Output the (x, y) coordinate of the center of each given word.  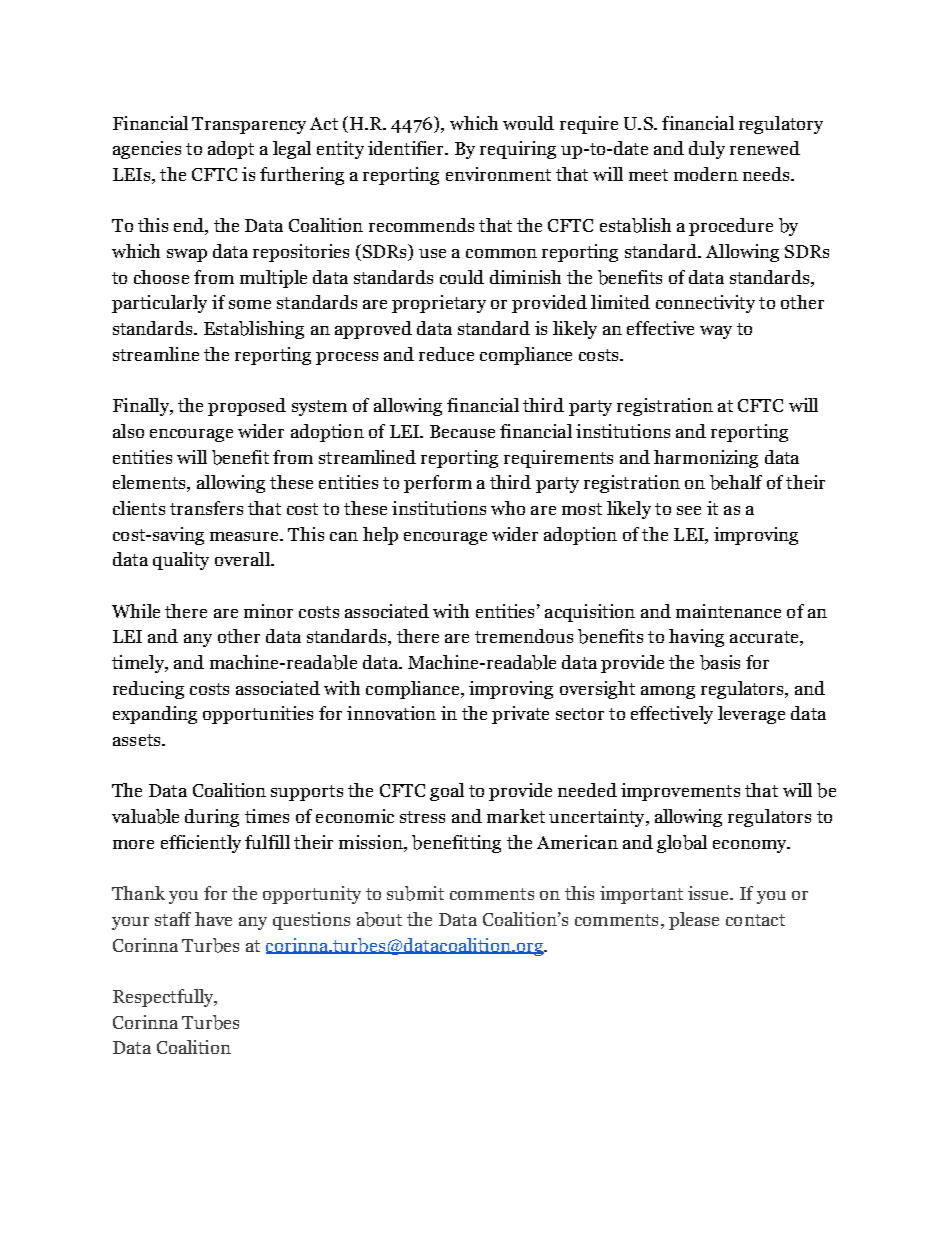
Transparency (249, 125)
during (212, 818)
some (250, 304)
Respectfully (164, 998)
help (380, 536)
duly (707, 150)
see (689, 510)
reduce (446, 354)
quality (181, 561)
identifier (407, 148)
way (716, 332)
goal (447, 792)
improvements (680, 792)
